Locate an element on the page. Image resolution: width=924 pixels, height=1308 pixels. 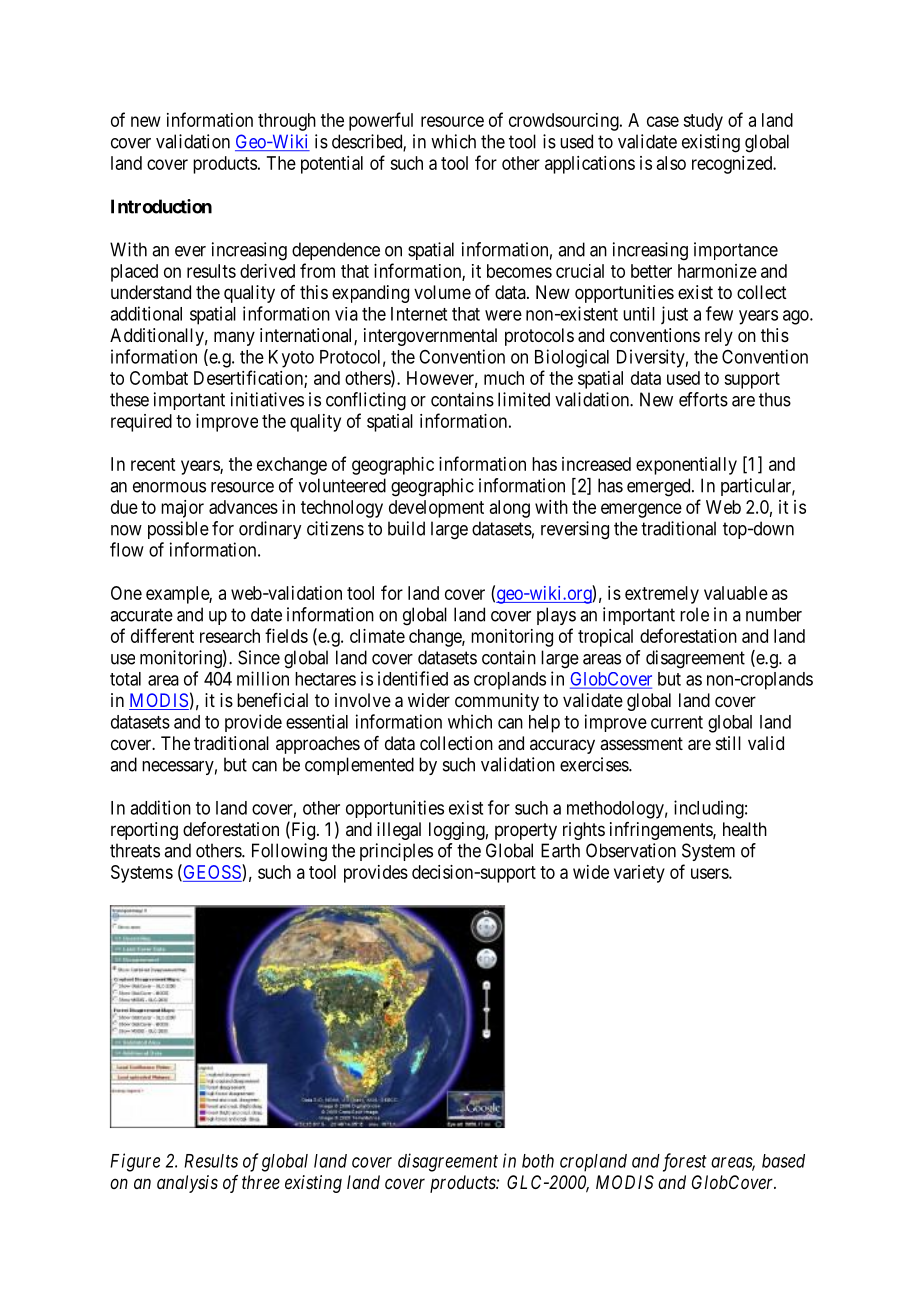
role is located at coordinates (694, 614).
